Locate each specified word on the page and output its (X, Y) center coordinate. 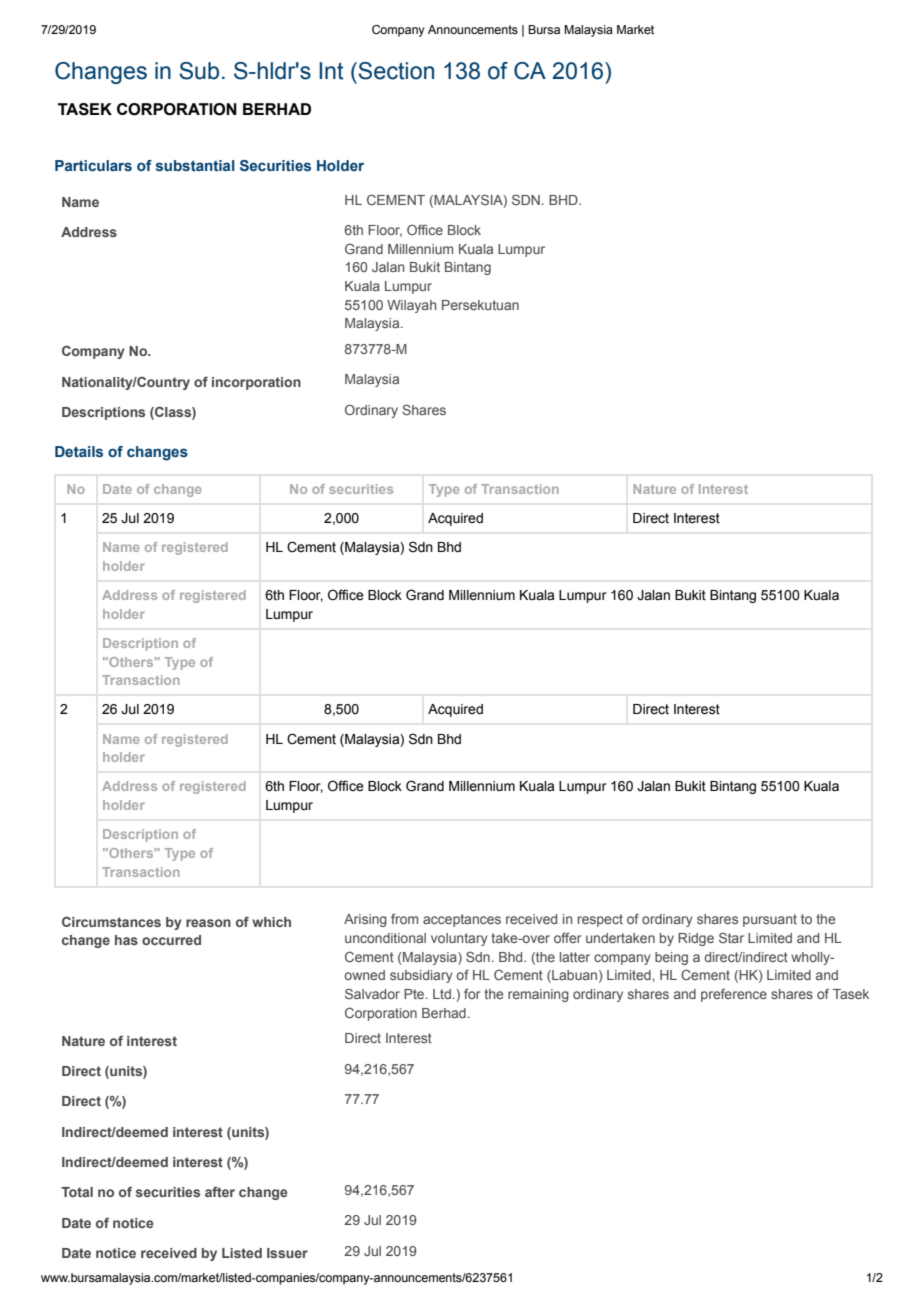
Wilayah (411, 306)
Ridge (696, 939)
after (220, 1192)
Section (396, 71)
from (404, 918)
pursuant (770, 920)
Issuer (287, 1253)
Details (79, 452)
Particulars (93, 165)
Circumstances (111, 921)
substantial (195, 166)
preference (734, 995)
